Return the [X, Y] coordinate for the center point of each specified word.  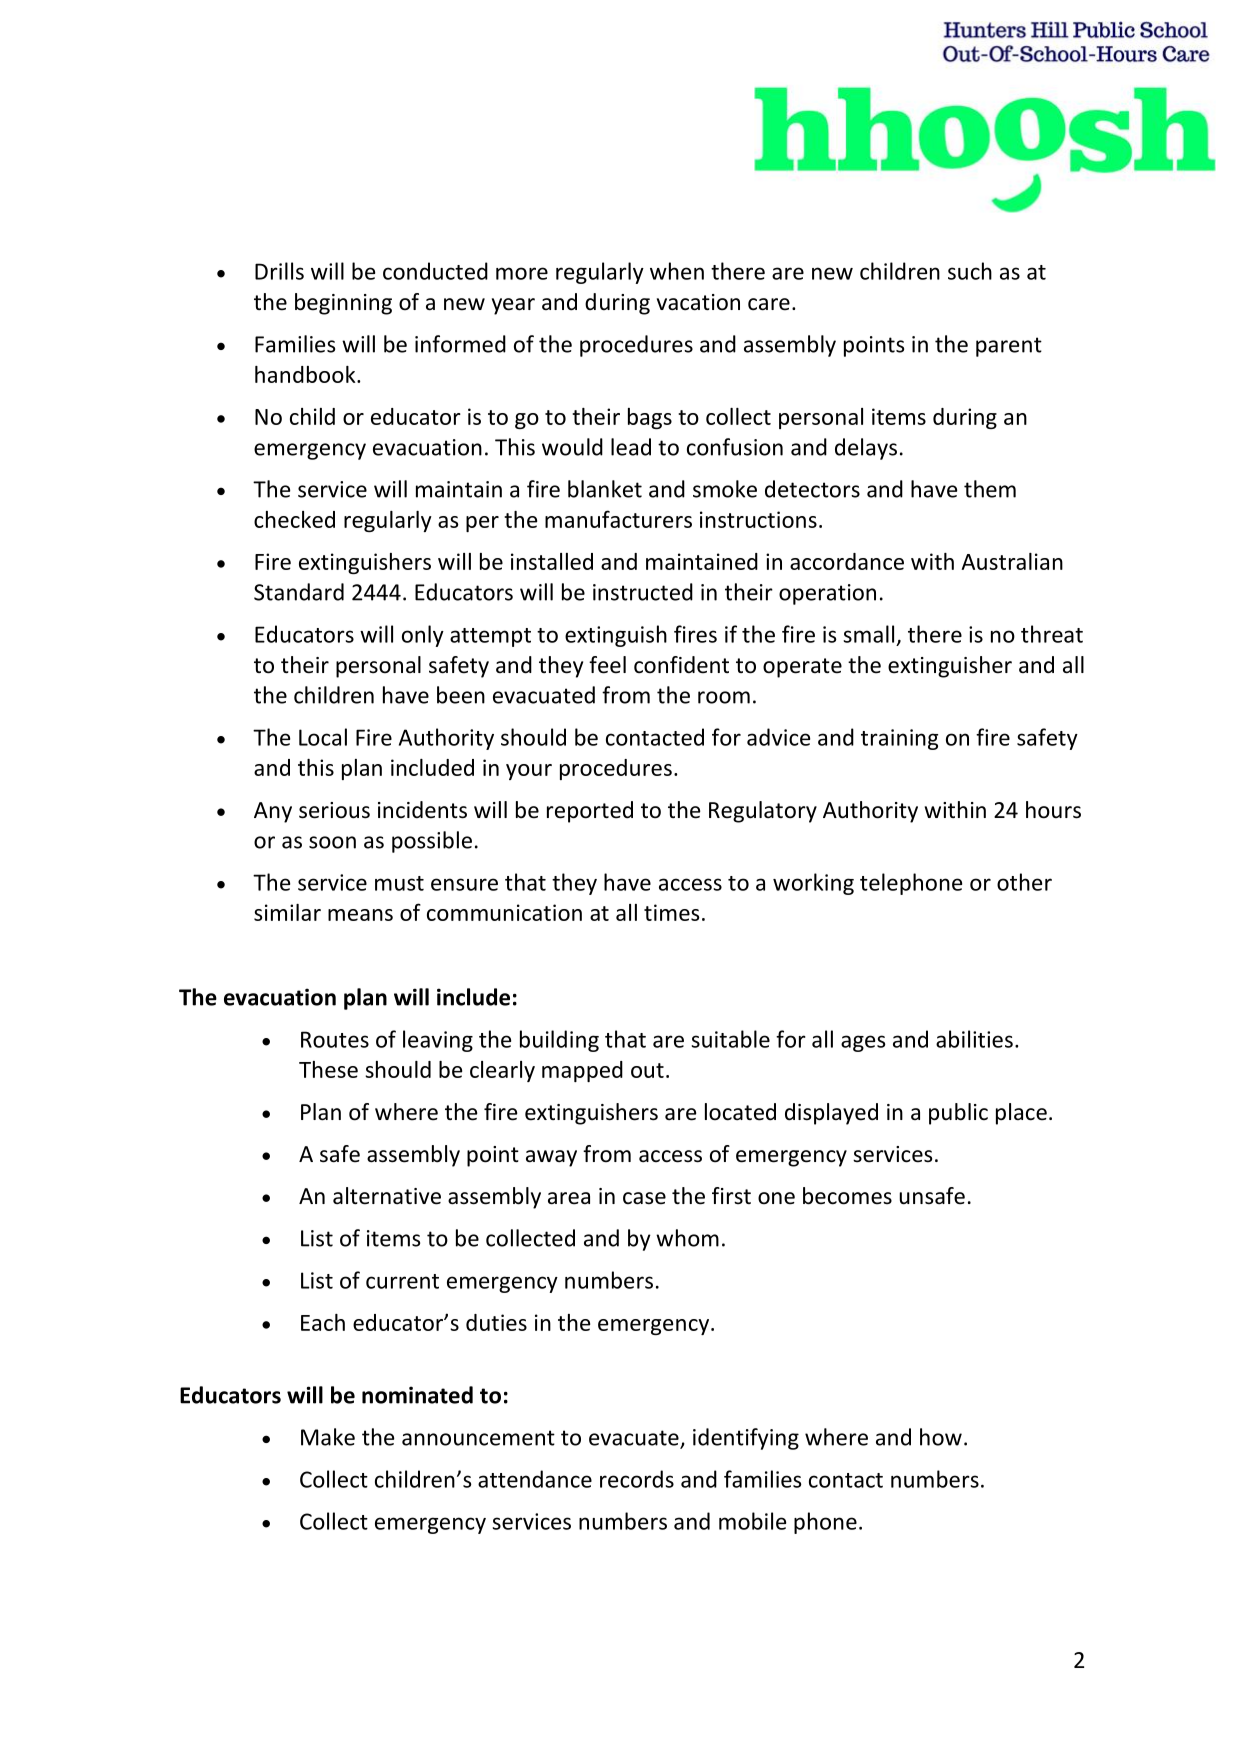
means [360, 915]
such [970, 271]
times [672, 912]
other [1024, 882]
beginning [343, 304]
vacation [698, 302]
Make [328, 1437]
